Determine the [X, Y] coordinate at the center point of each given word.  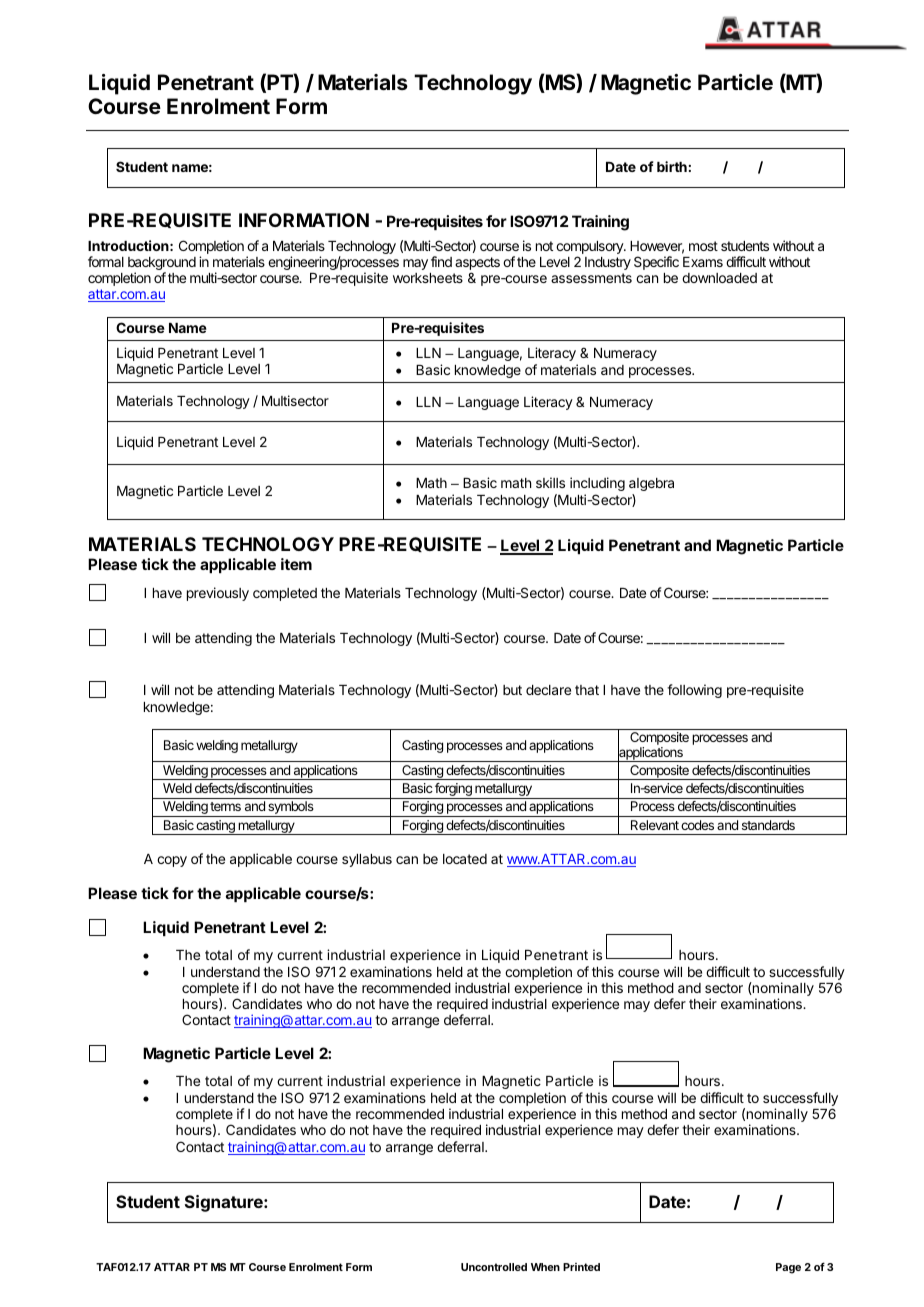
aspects [477, 265]
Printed [581, 1267]
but [512, 690]
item [296, 564]
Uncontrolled [494, 1267]
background [162, 265]
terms [225, 806]
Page [788, 1268]
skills [550, 482]
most [703, 246]
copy [172, 861]
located [465, 859]
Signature [225, 1203]
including [597, 484]
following [694, 691]
